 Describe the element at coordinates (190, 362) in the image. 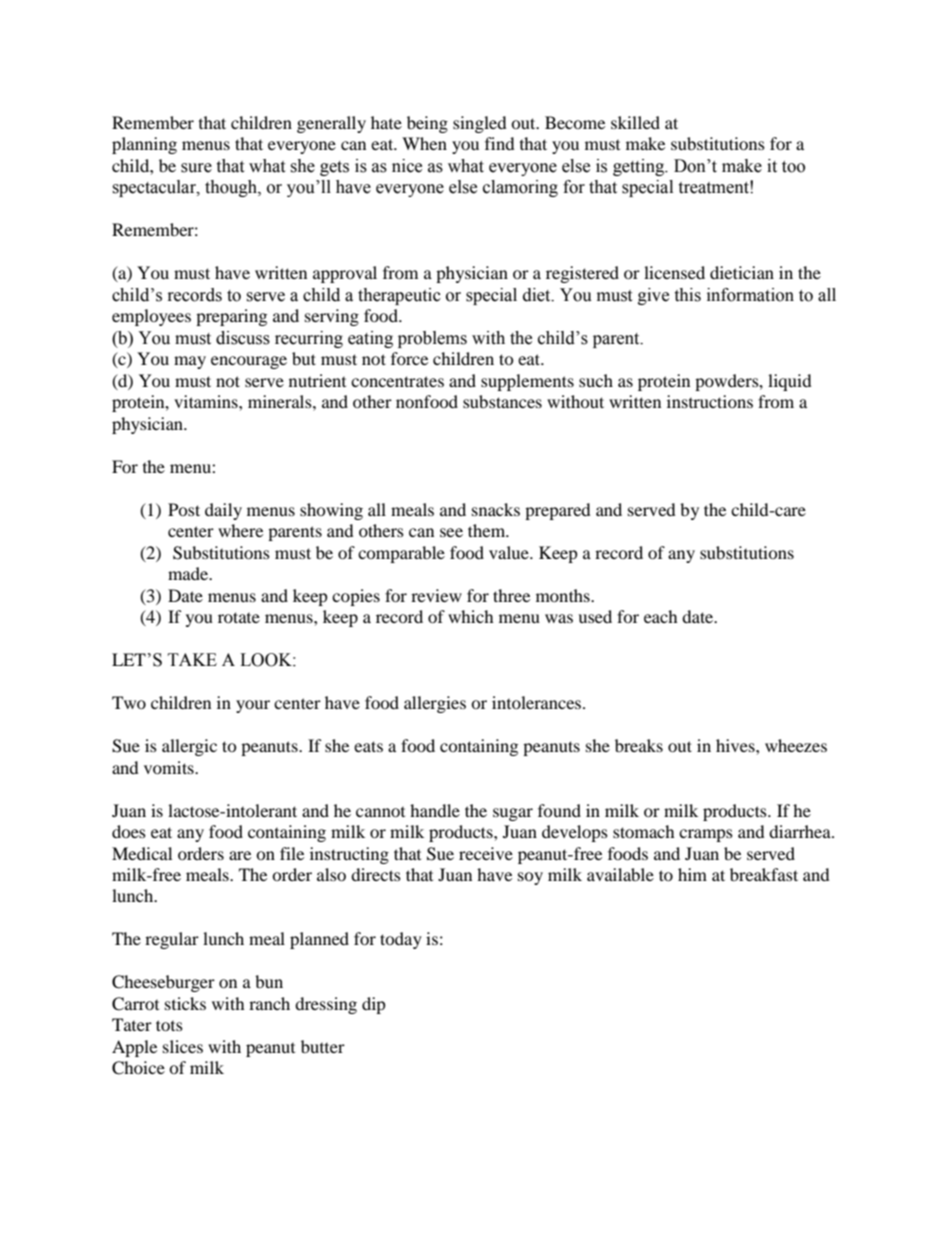

I see `may` at that location.
